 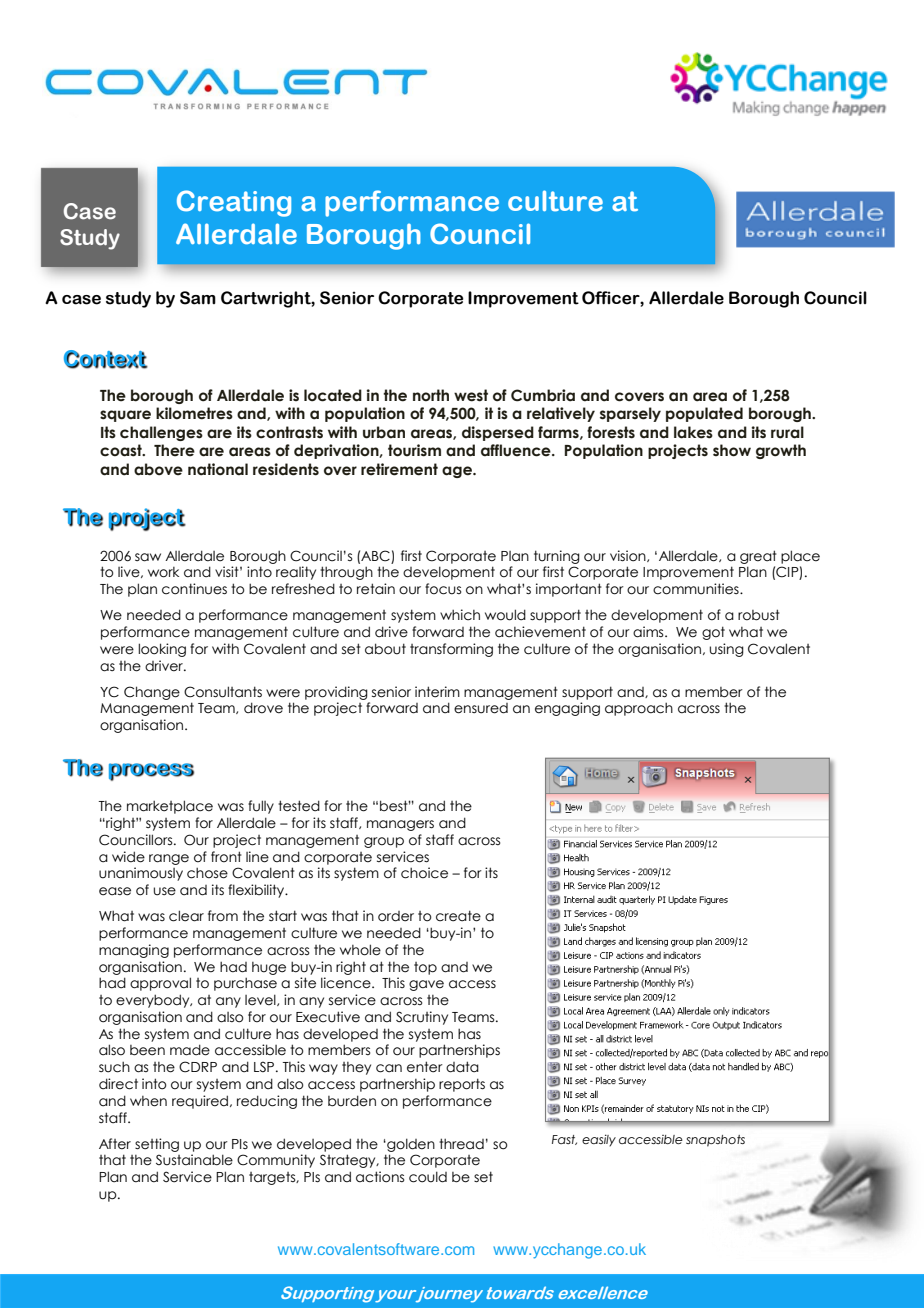 What do you see at coordinates (461, 1144) in the page?
I see `thread` at bounding box center [461, 1144].
